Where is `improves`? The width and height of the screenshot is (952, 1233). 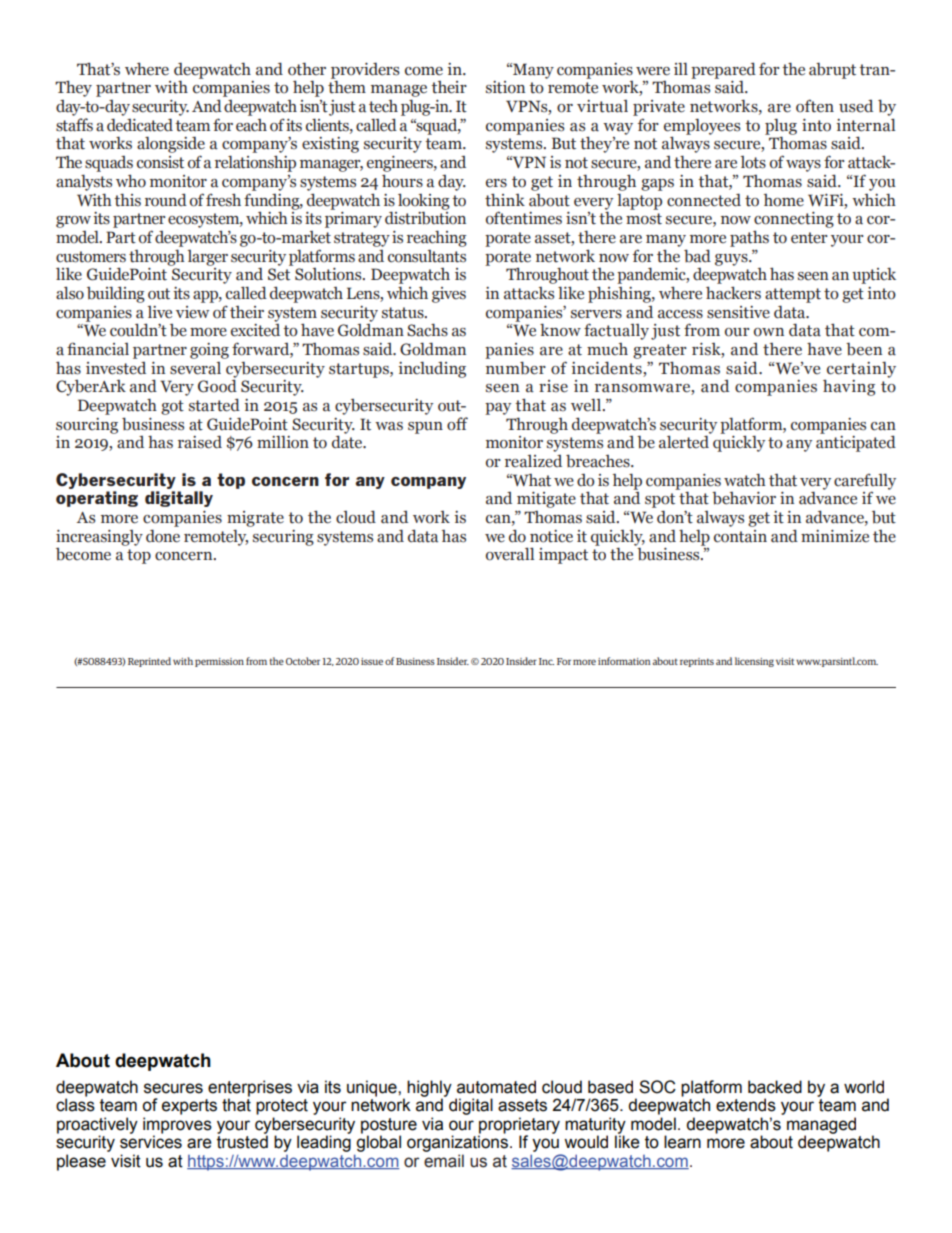 improves is located at coordinates (177, 1126).
